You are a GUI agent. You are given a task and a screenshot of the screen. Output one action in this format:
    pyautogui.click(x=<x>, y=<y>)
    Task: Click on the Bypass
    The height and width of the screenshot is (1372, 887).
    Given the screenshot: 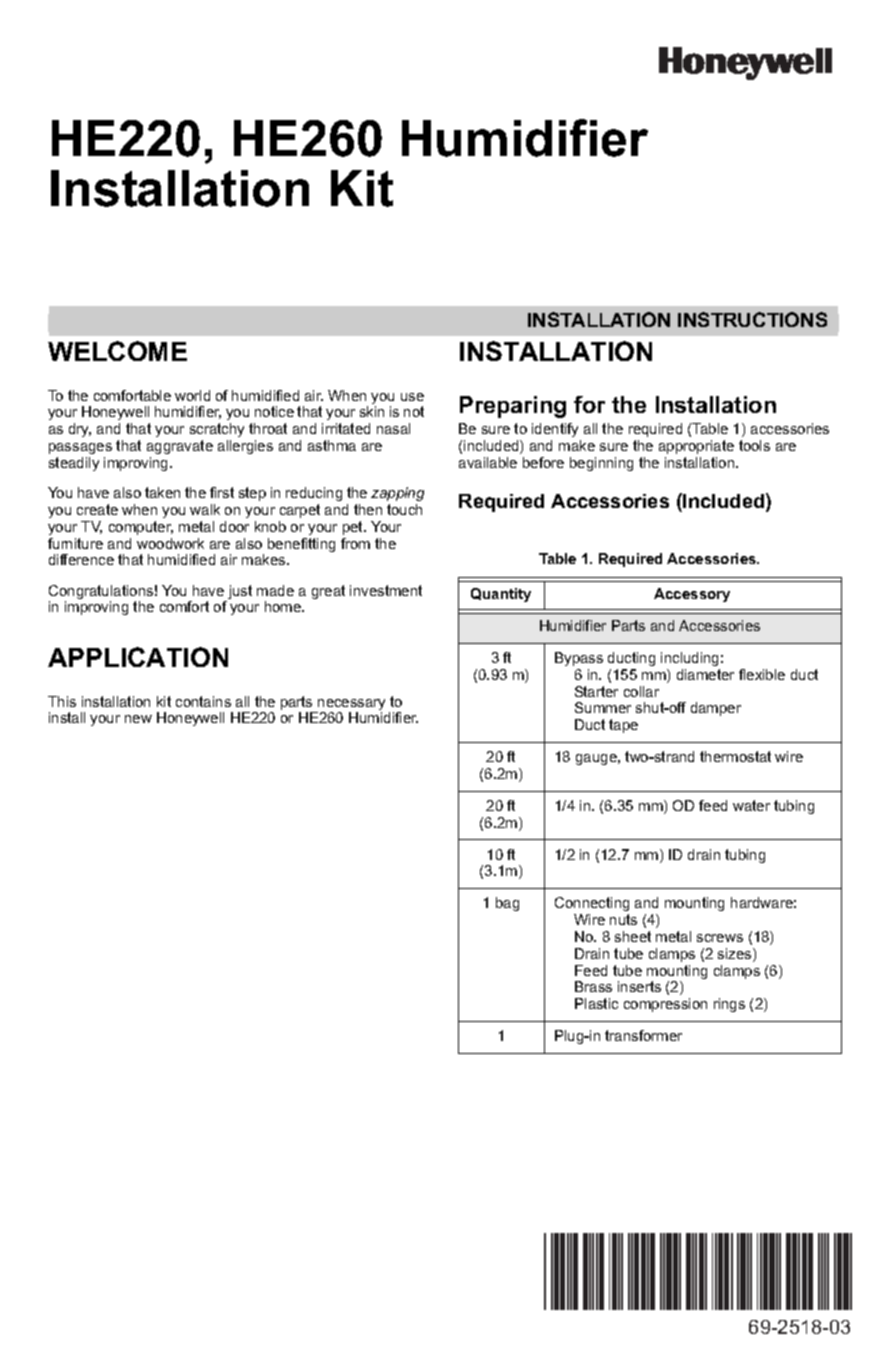 What is the action you would take?
    pyautogui.click(x=579, y=659)
